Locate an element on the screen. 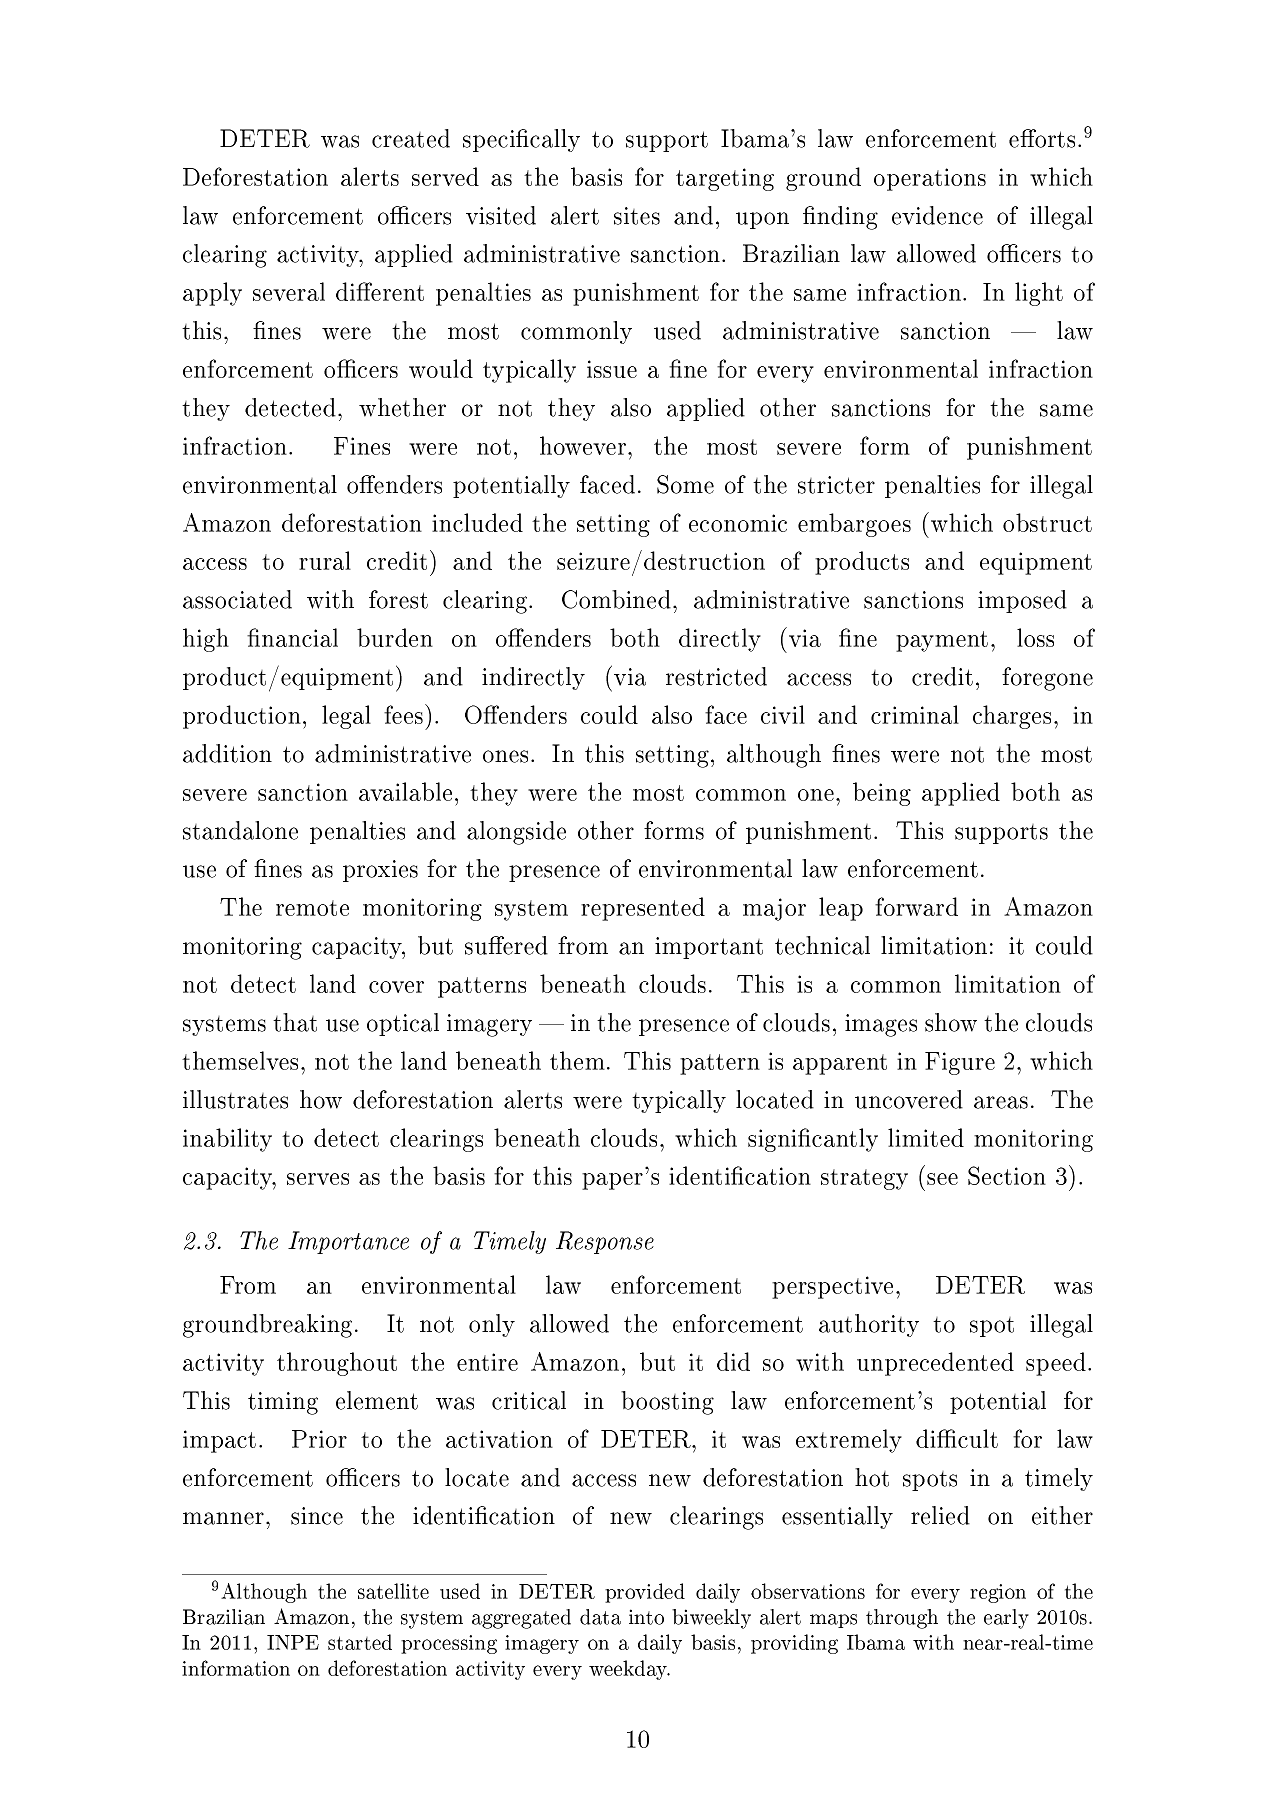 The width and height of the screenshot is (1276, 1805). started is located at coordinates (360, 1642).
